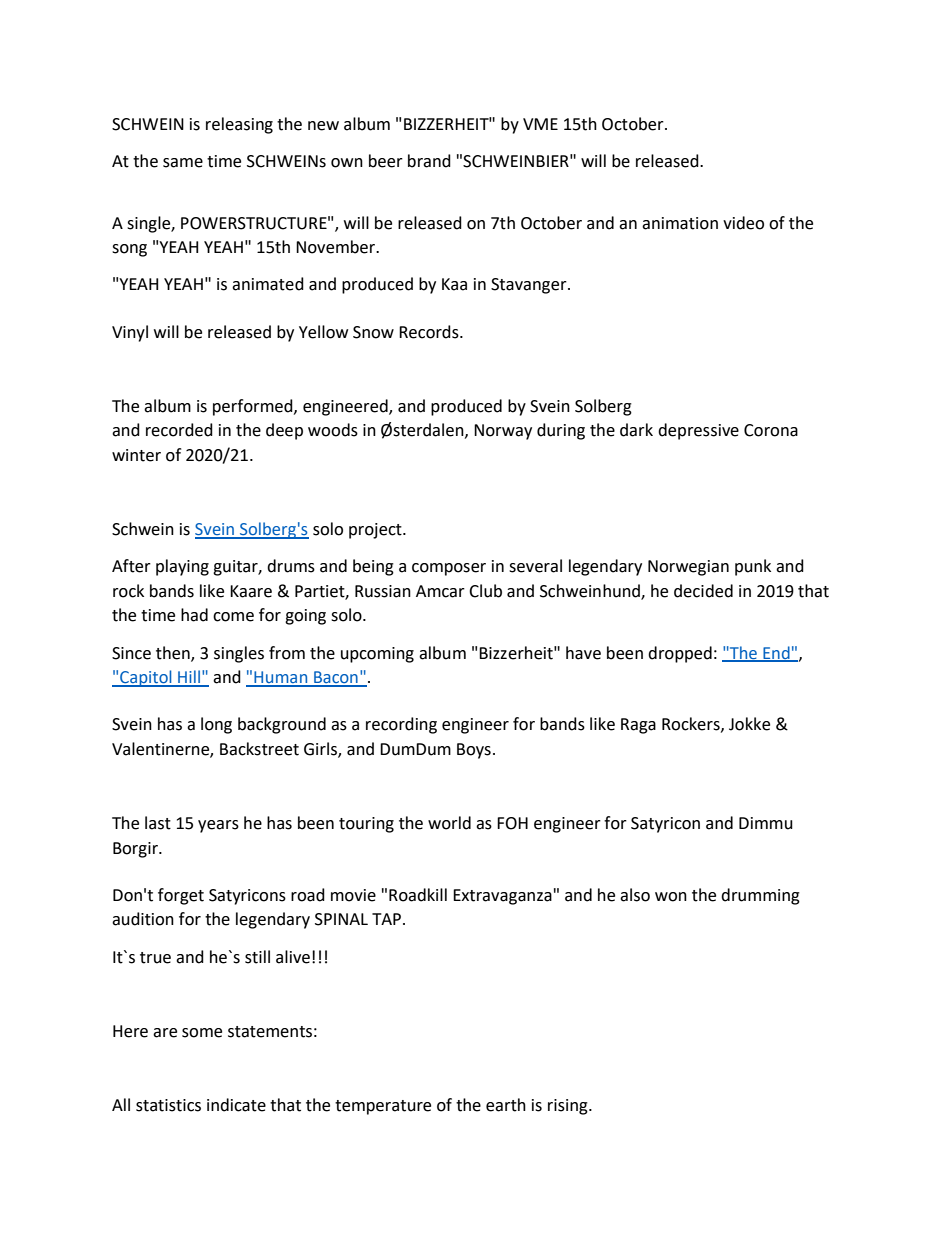 The image size is (952, 1233). Describe the element at coordinates (502, 897) in the screenshot. I see `Extravaganza` at that location.
